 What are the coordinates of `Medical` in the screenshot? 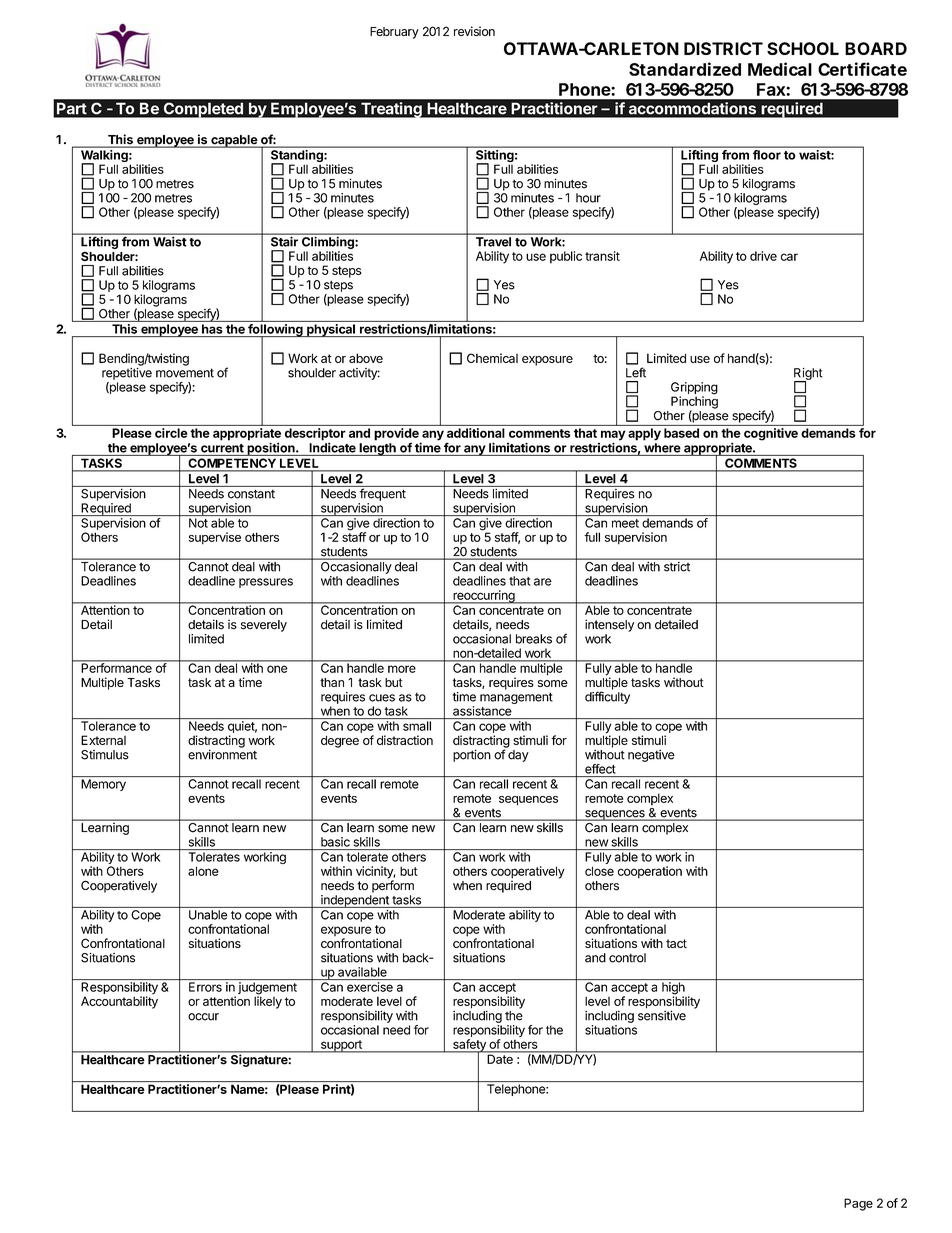 It's located at (780, 69).
